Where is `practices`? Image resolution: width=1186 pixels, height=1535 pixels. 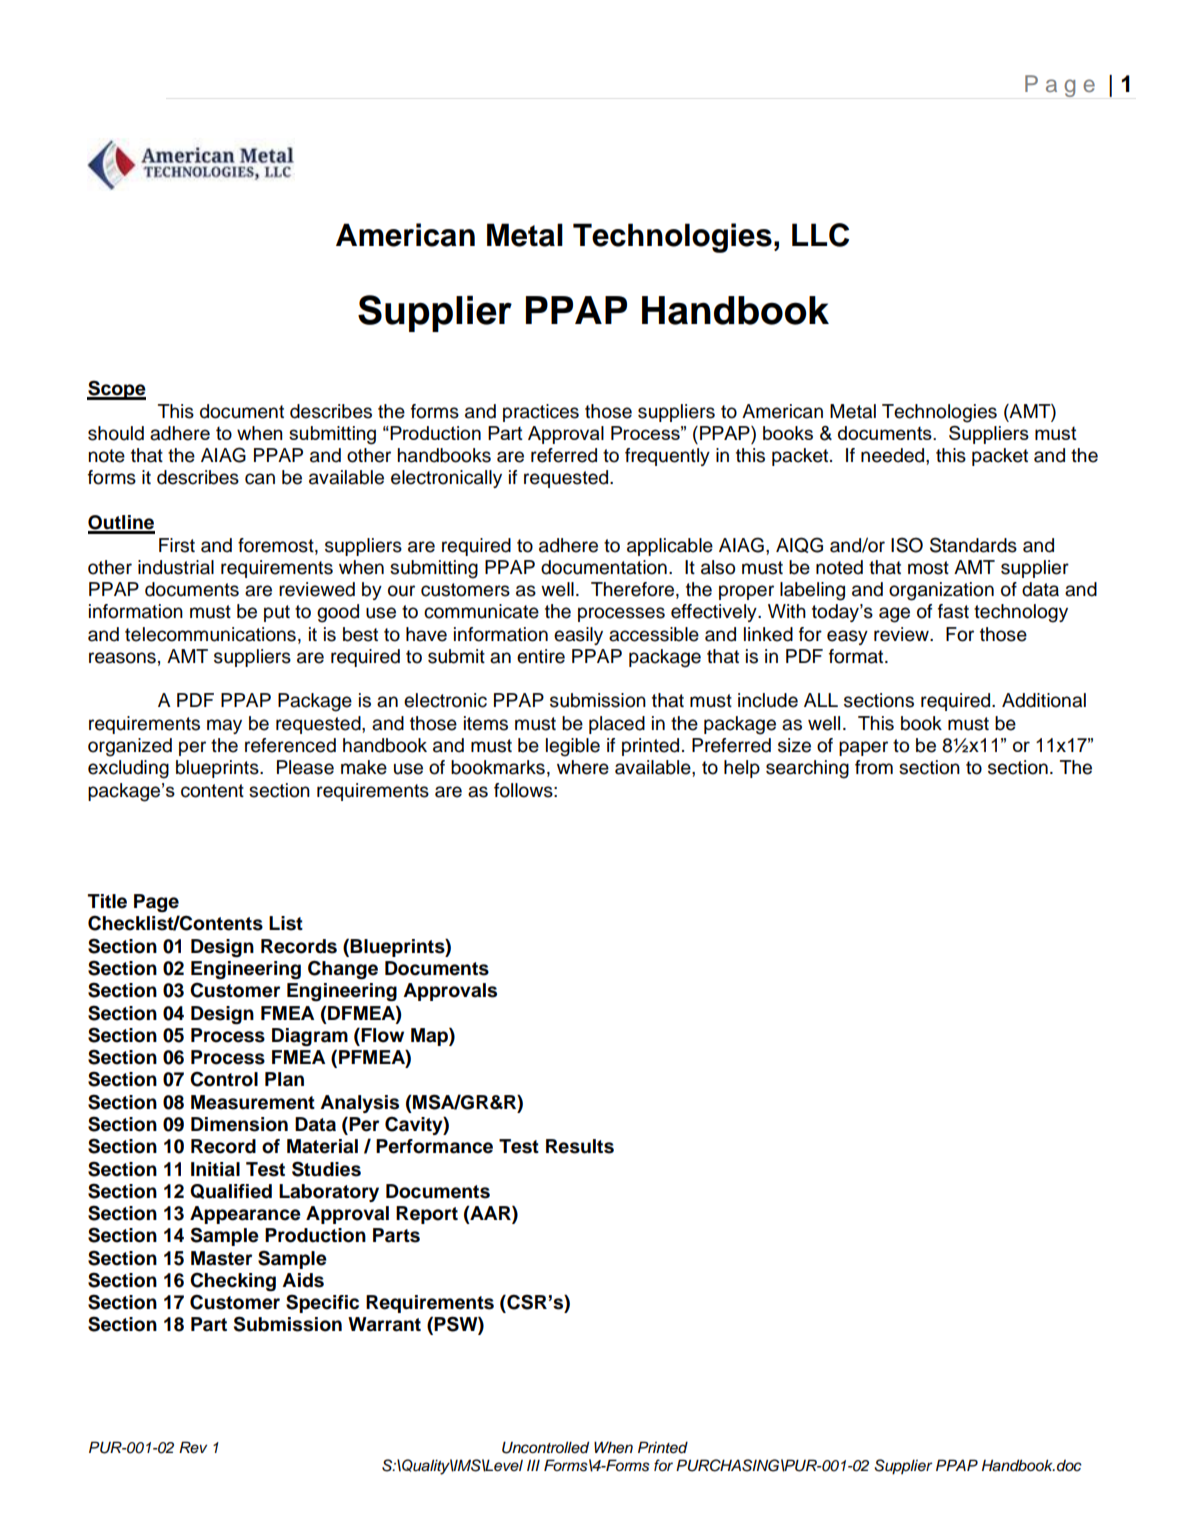
practices is located at coordinates (541, 413).
